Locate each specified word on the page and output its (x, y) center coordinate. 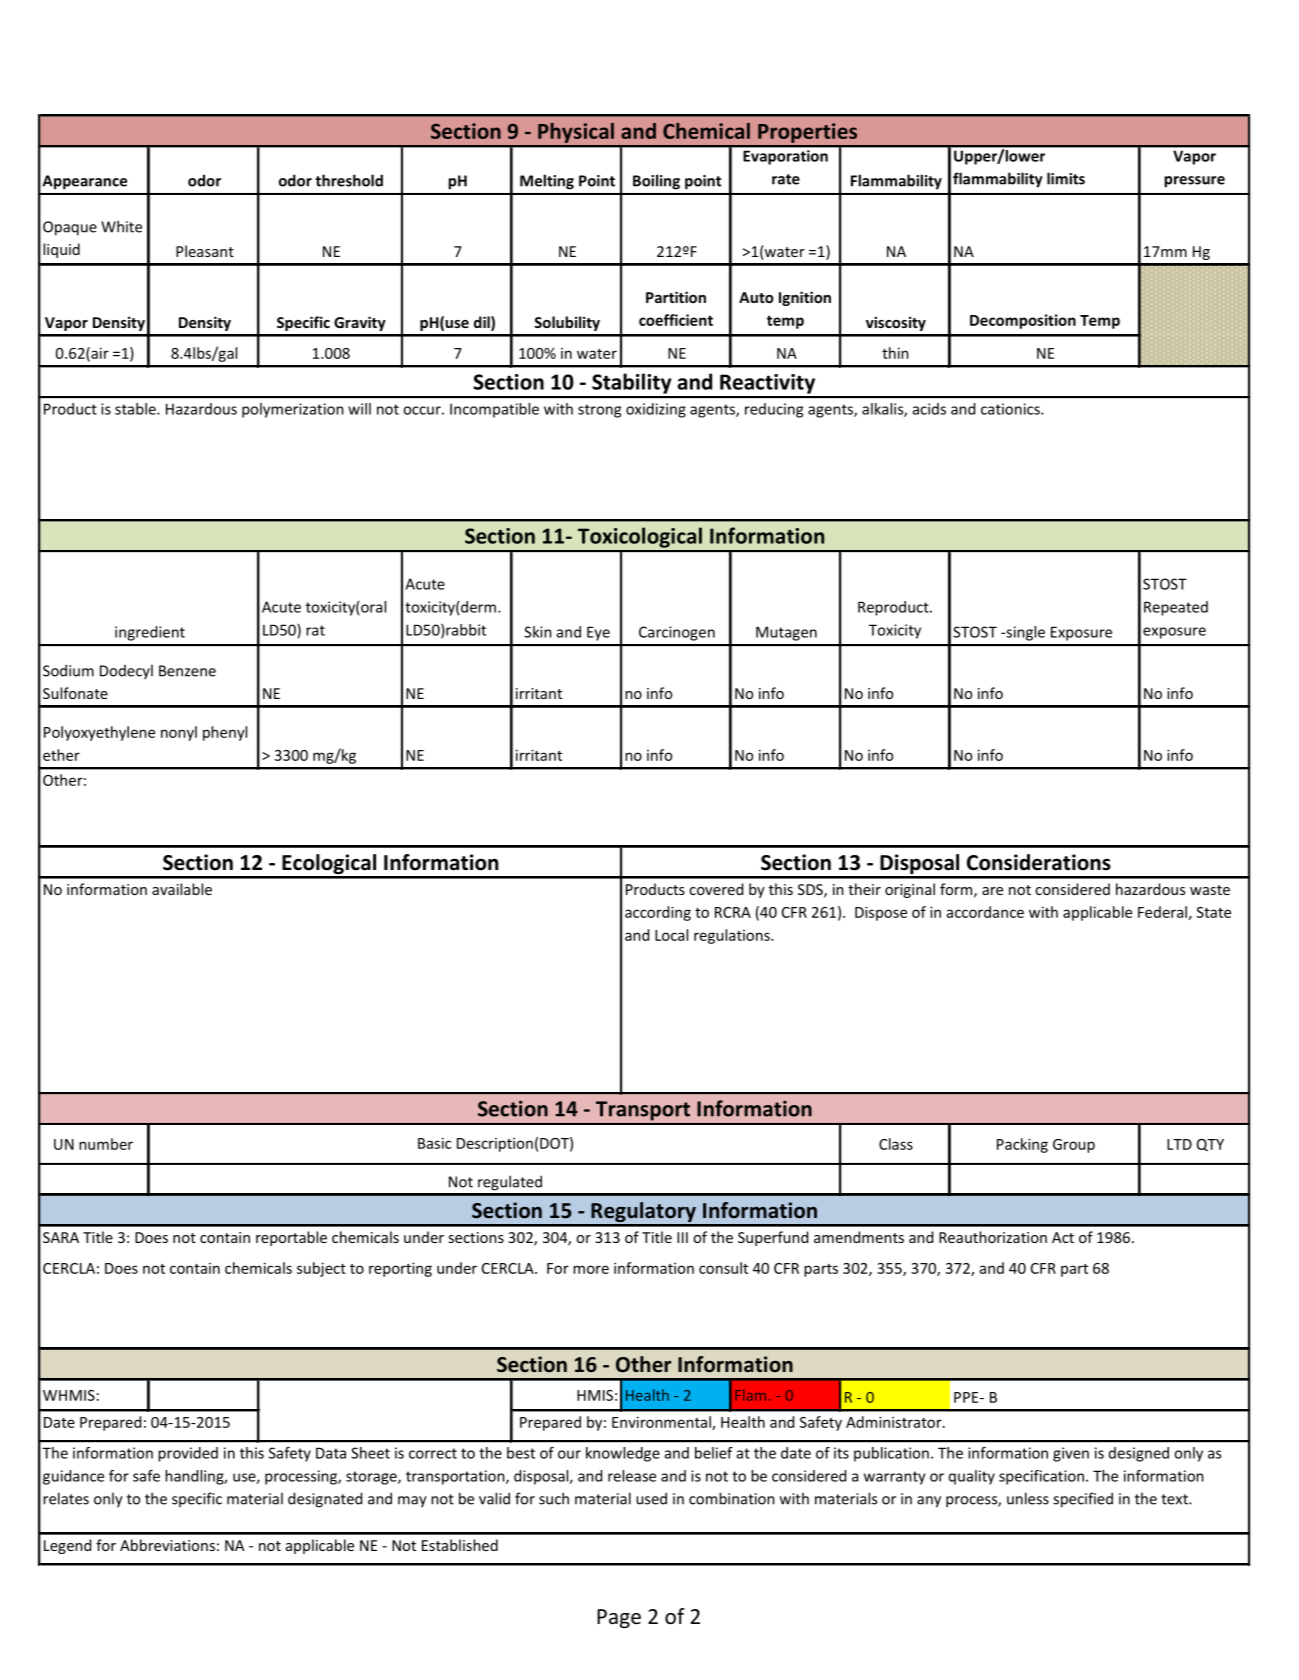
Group (1074, 1146)
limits (1066, 178)
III (682, 1237)
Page (619, 1618)
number (106, 1144)
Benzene (187, 671)
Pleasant (205, 251)
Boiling (656, 182)
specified (1083, 1500)
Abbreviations (167, 1545)
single (1024, 633)
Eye (598, 633)
